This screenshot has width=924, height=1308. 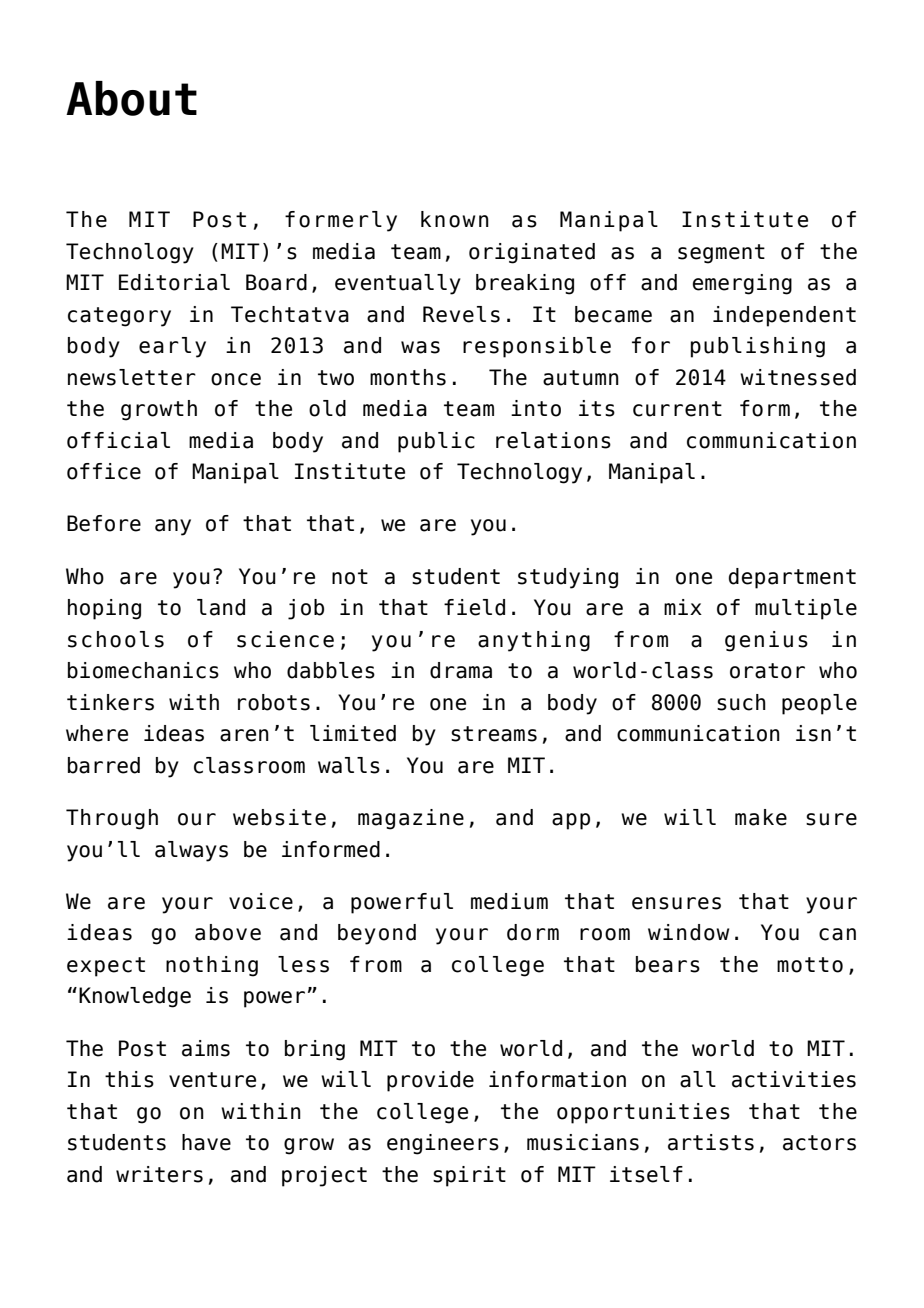 I want to click on known, so click(x=455, y=219).
